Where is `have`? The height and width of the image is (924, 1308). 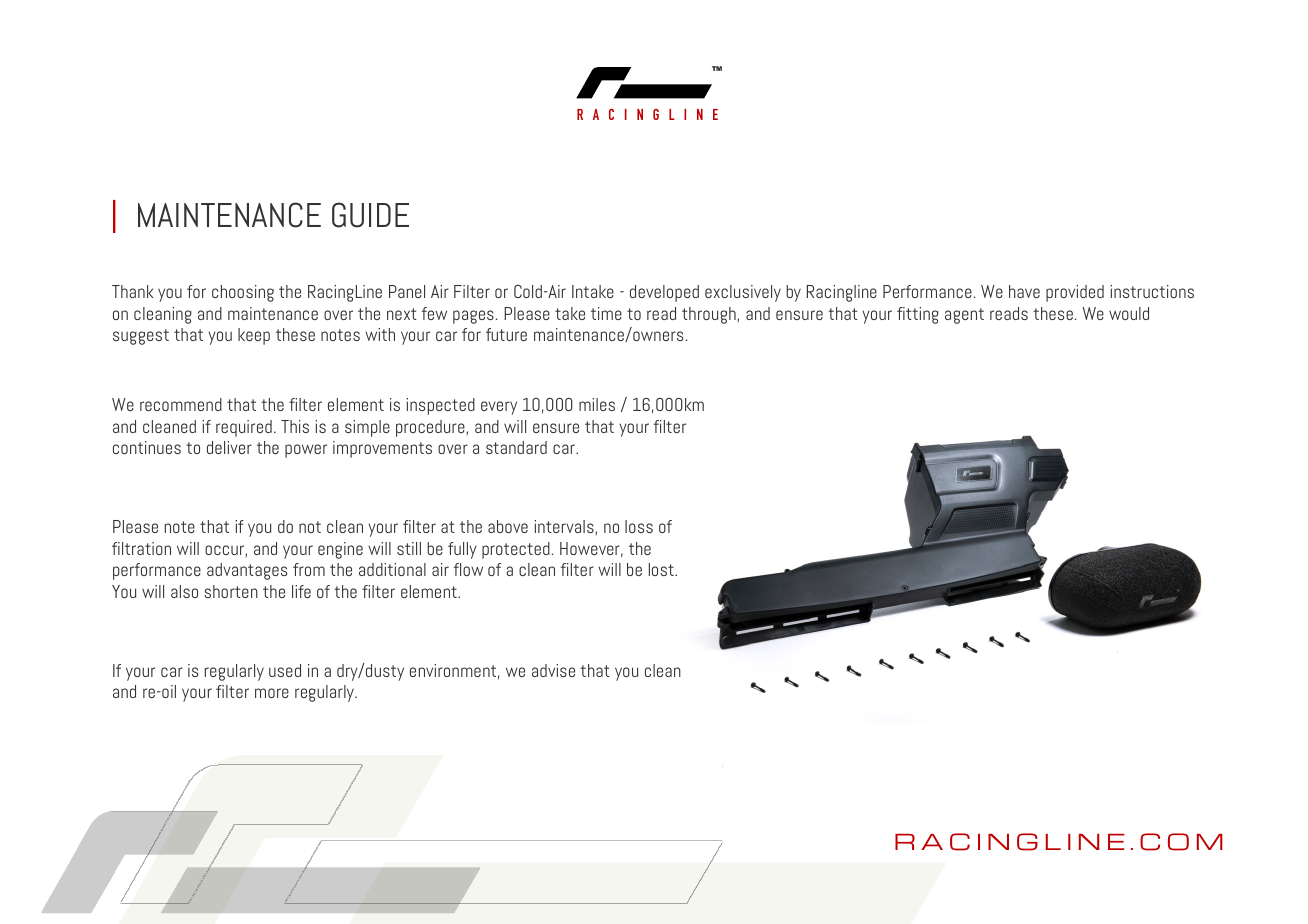 have is located at coordinates (1024, 291).
